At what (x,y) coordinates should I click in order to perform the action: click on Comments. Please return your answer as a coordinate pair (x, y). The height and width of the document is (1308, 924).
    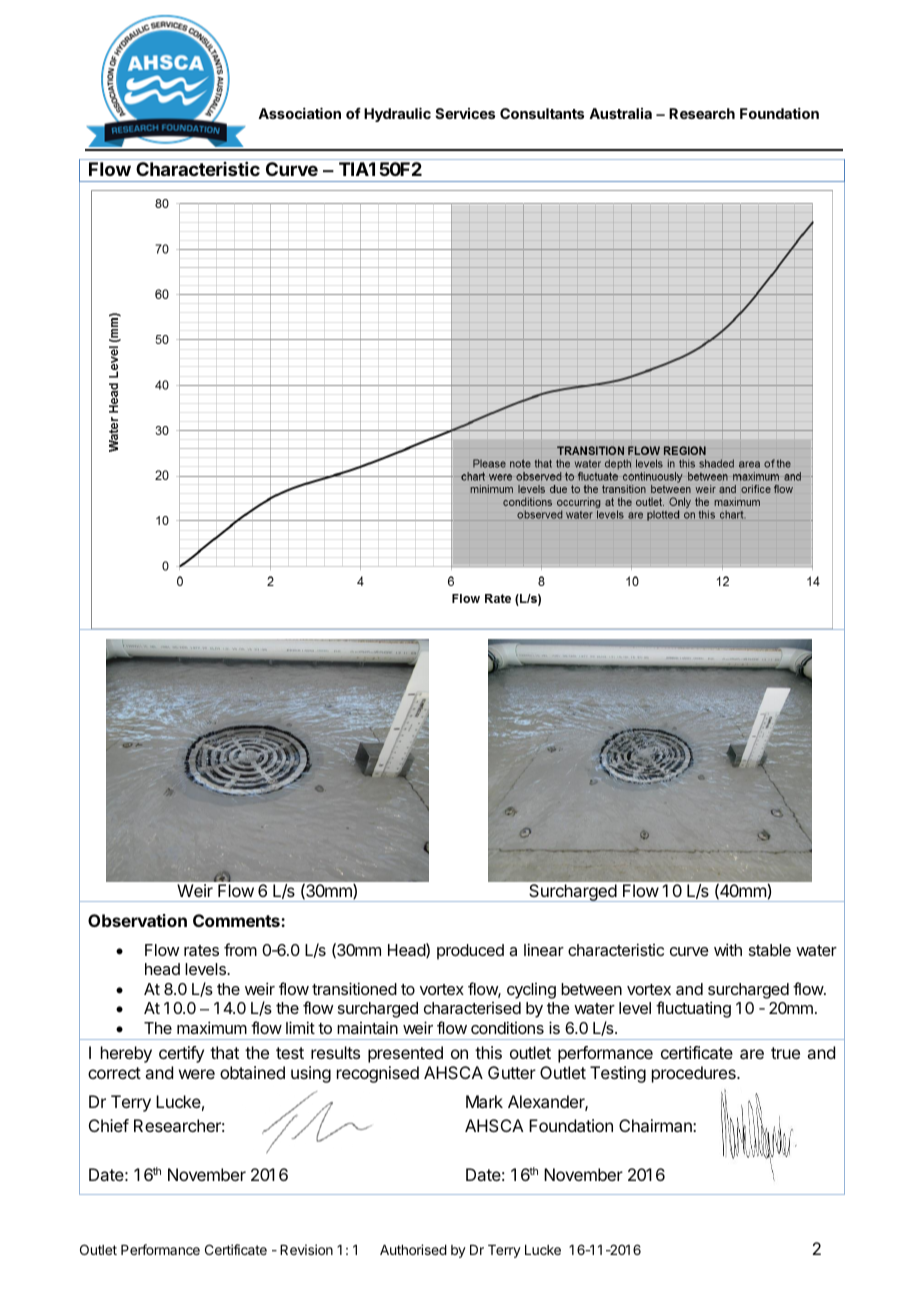
    Looking at the image, I should click on (237, 920).
